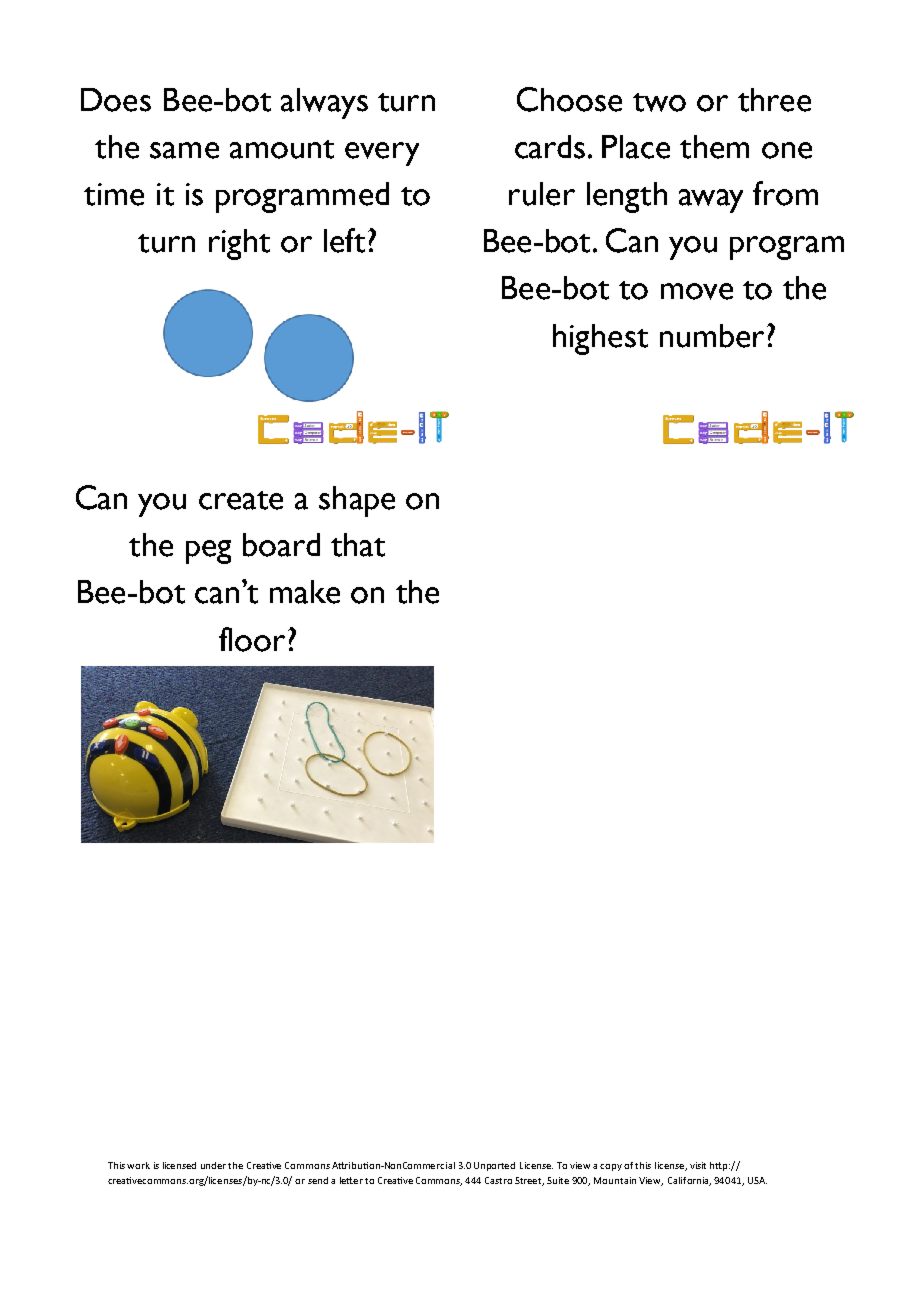  I want to click on them, so click(714, 147).
